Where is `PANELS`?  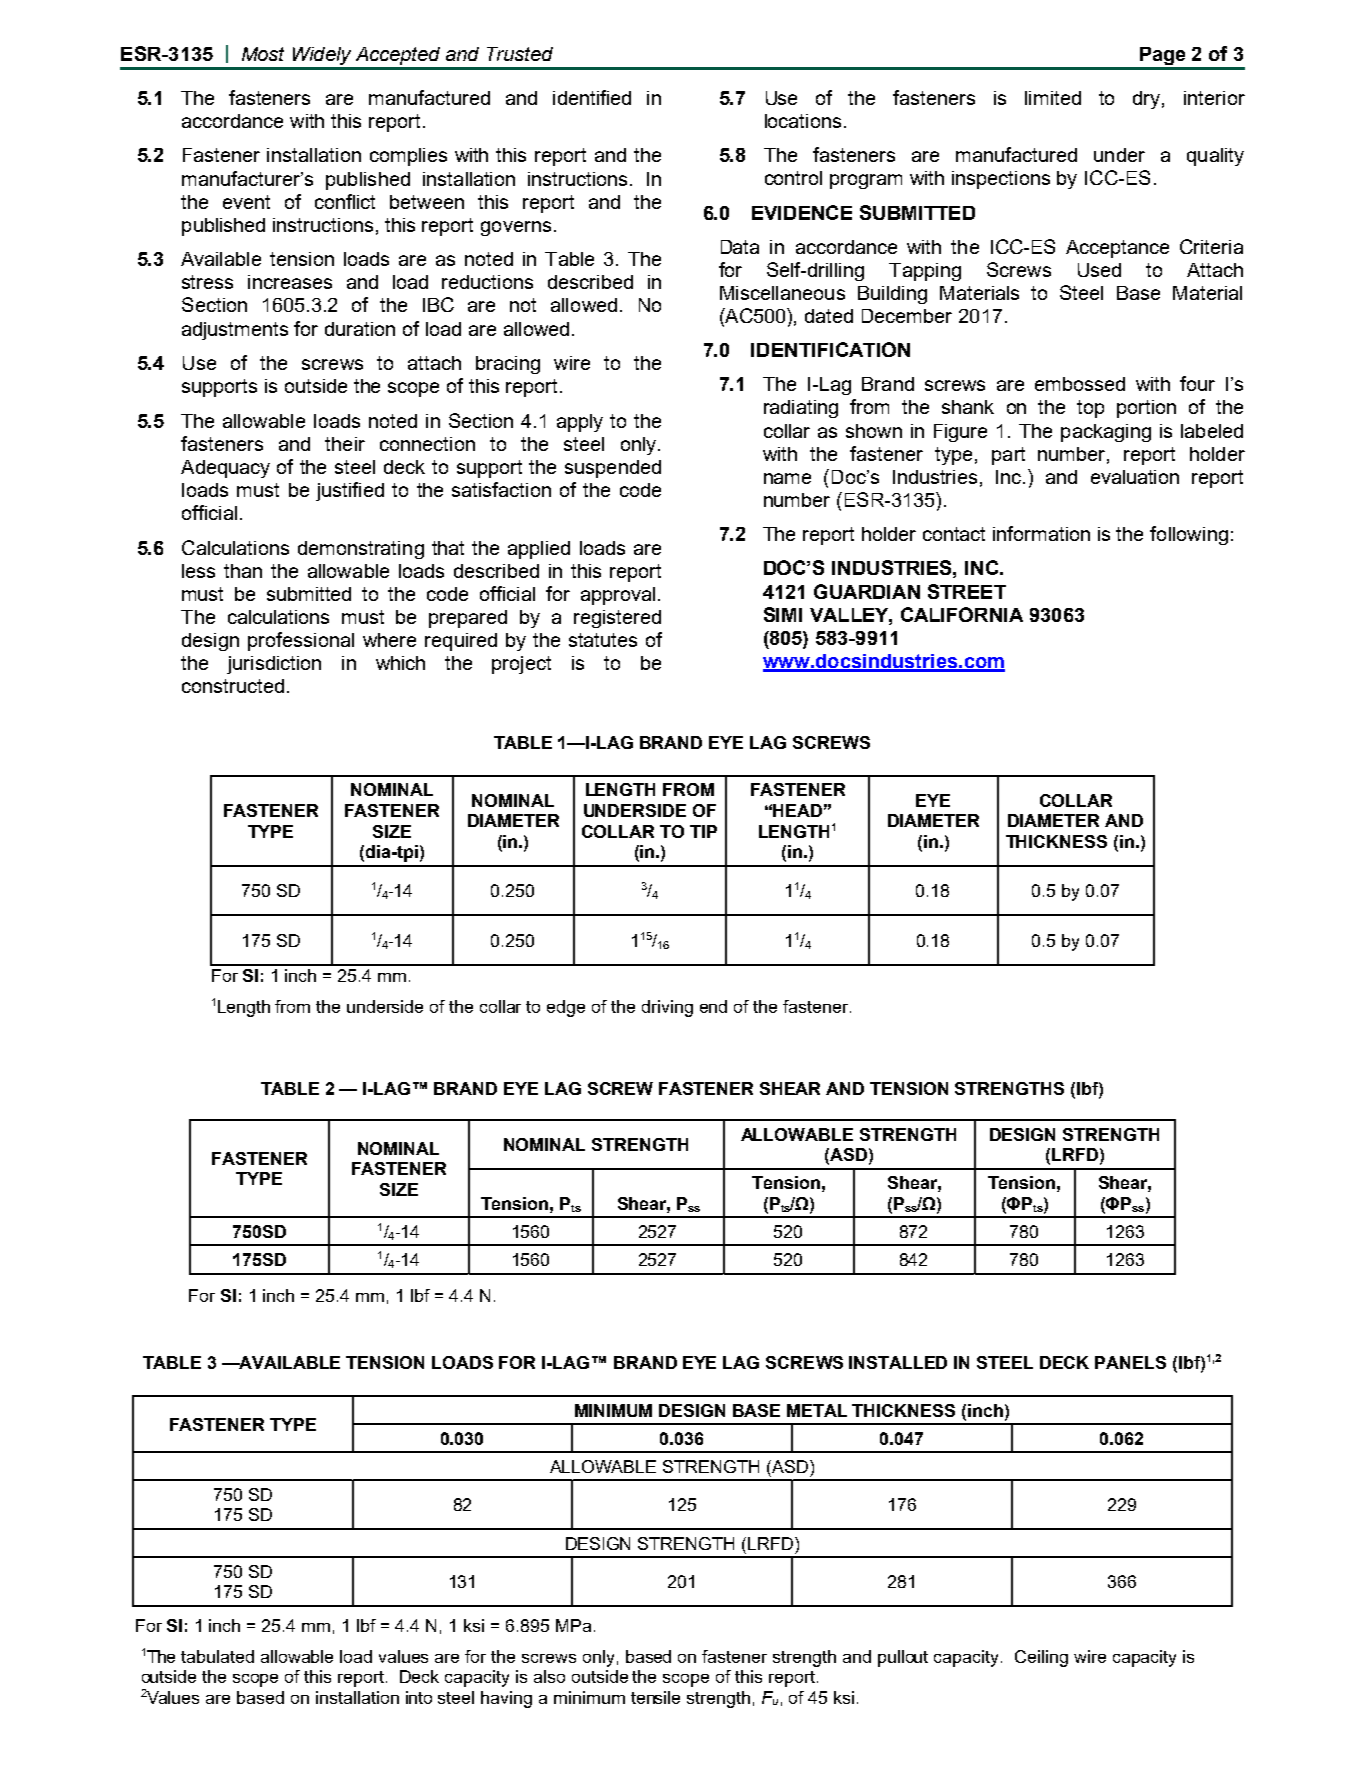
PANELS is located at coordinates (1130, 1362).
